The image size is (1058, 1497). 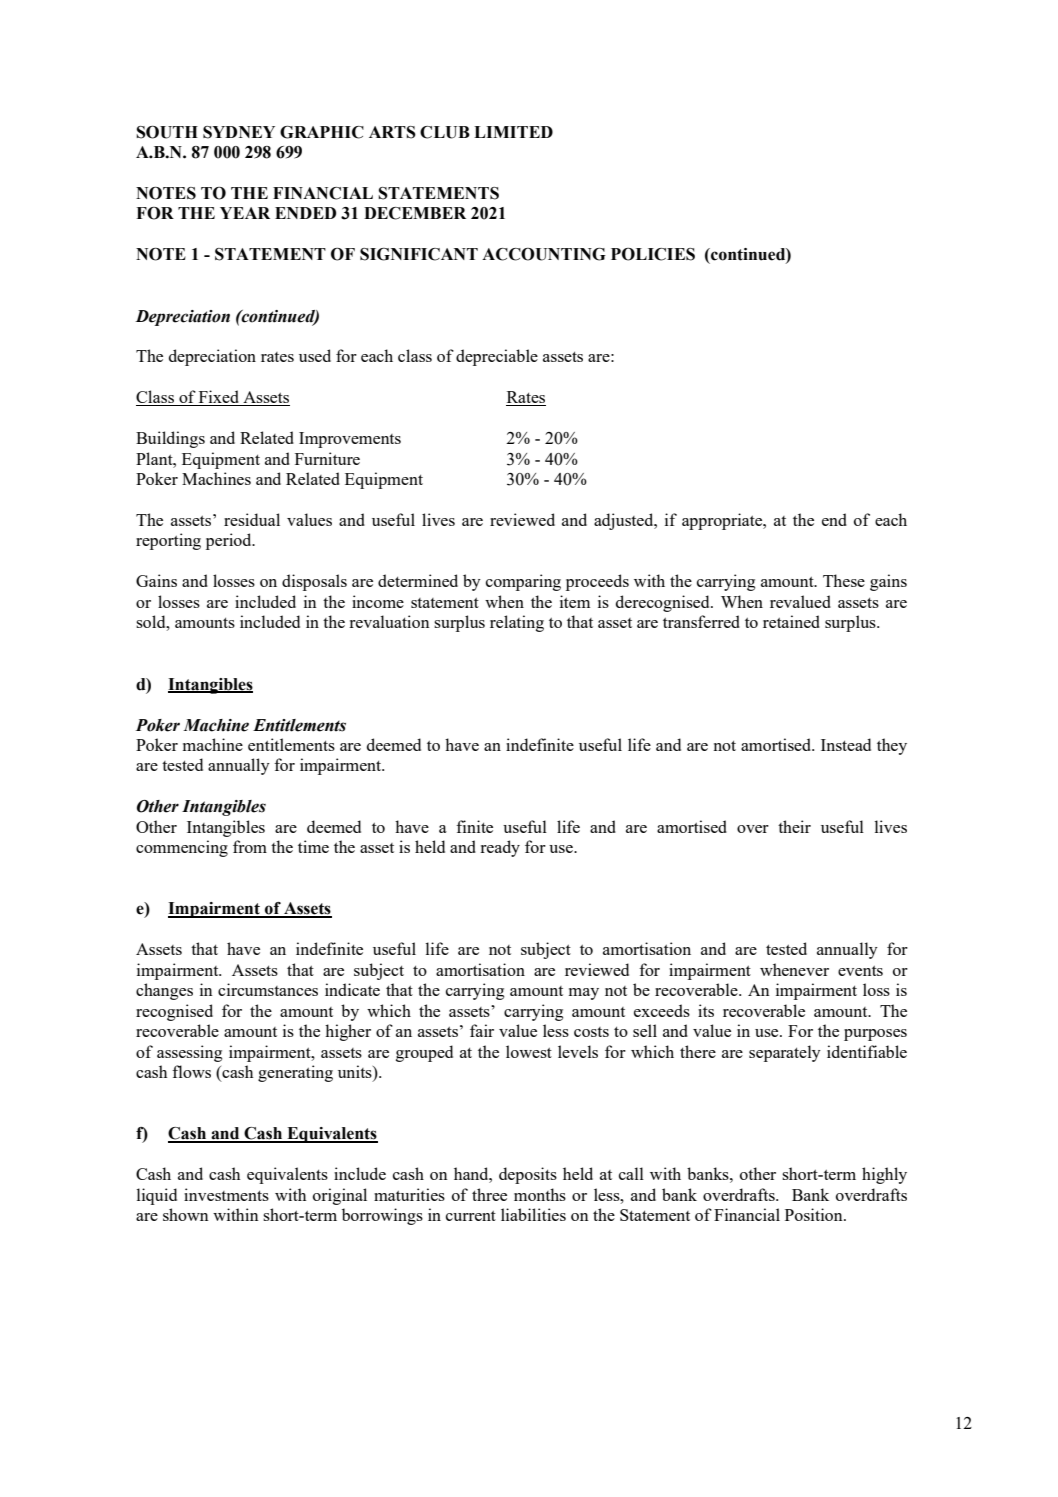 I want to click on SYDNEY, so click(x=239, y=132).
